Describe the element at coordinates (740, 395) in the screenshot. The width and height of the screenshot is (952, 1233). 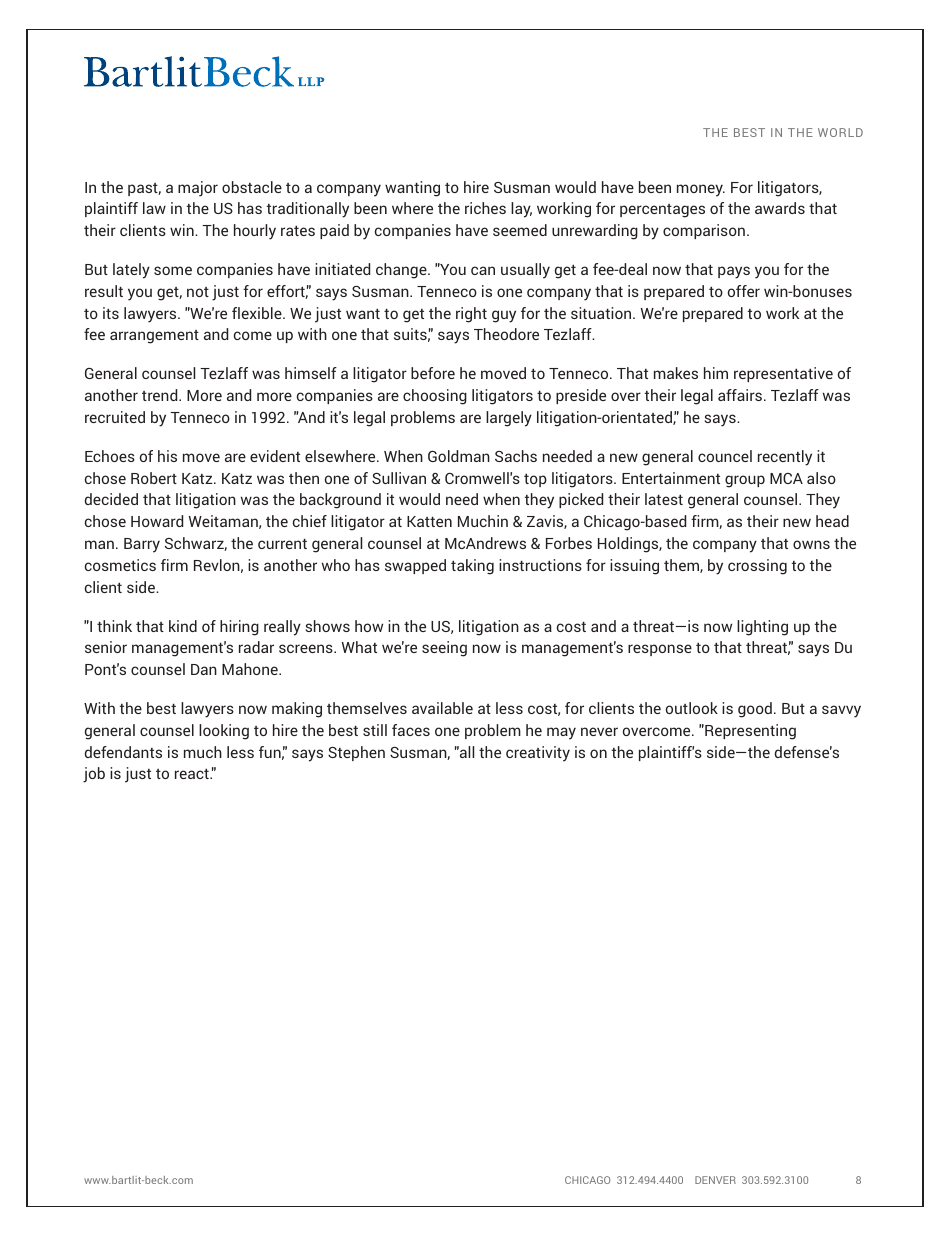
I see `affairs` at that location.
